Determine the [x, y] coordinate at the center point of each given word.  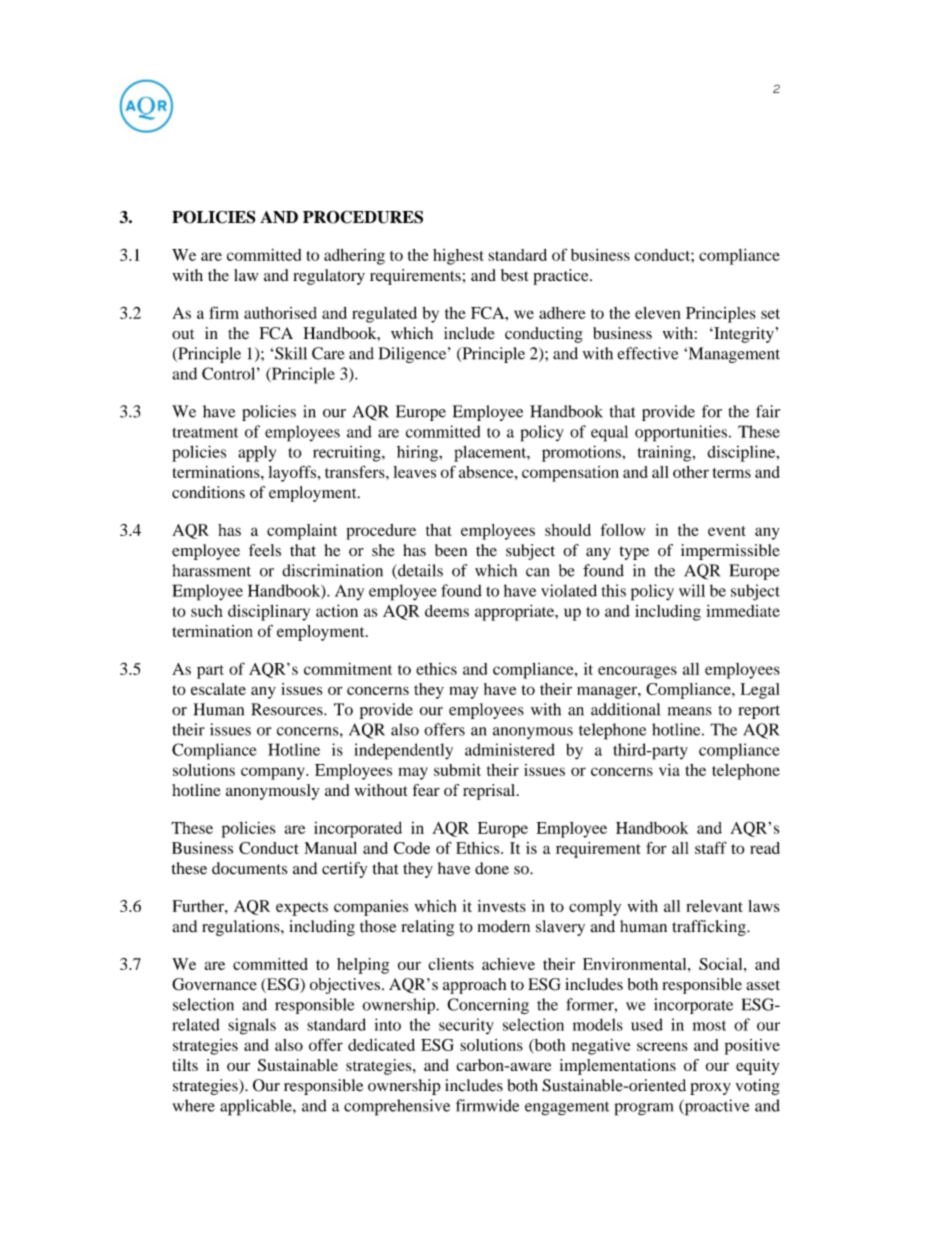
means [690, 711]
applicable [257, 1107]
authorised [280, 313]
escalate [218, 689]
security [466, 1026]
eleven [658, 313]
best [514, 275]
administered [510, 749]
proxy [710, 1089]
